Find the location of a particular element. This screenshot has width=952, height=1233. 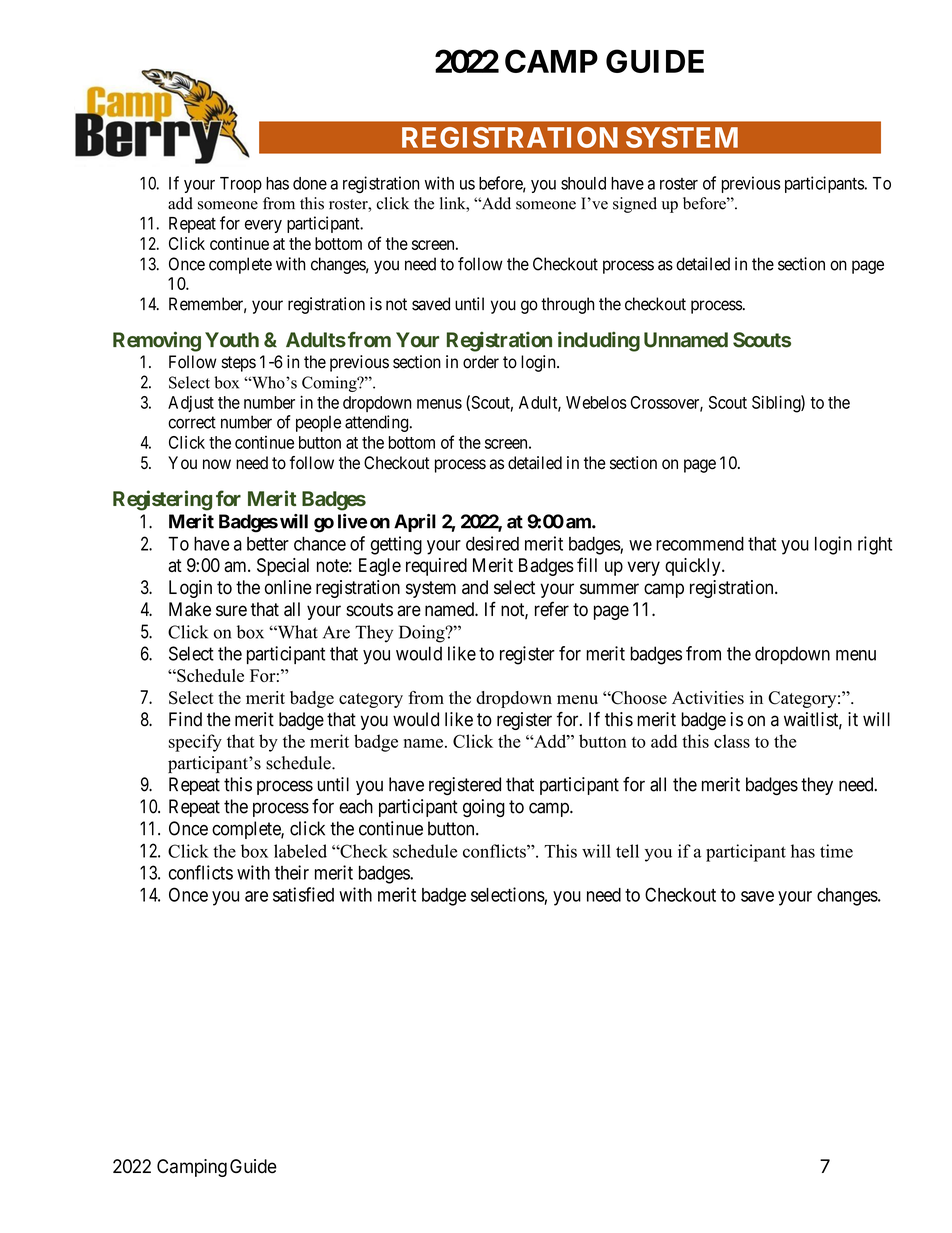

tell is located at coordinates (627, 851).
